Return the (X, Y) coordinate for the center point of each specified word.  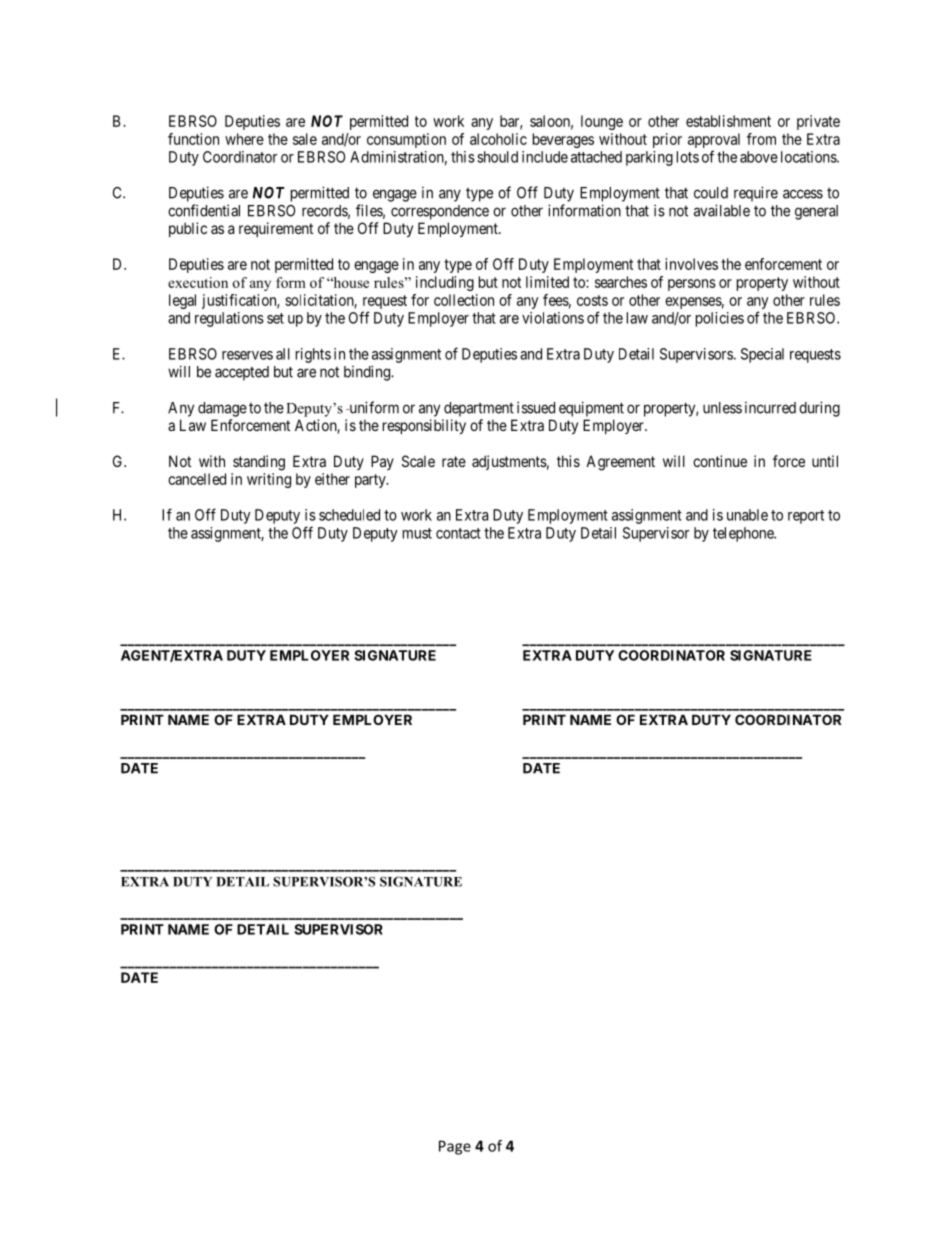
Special (762, 355)
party (371, 481)
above (759, 157)
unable (747, 515)
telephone (744, 534)
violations (553, 318)
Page (455, 1147)
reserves (247, 355)
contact (458, 533)
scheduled (349, 515)
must (417, 533)
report (806, 517)
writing (269, 480)
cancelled (197, 479)
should (497, 157)
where (244, 139)
